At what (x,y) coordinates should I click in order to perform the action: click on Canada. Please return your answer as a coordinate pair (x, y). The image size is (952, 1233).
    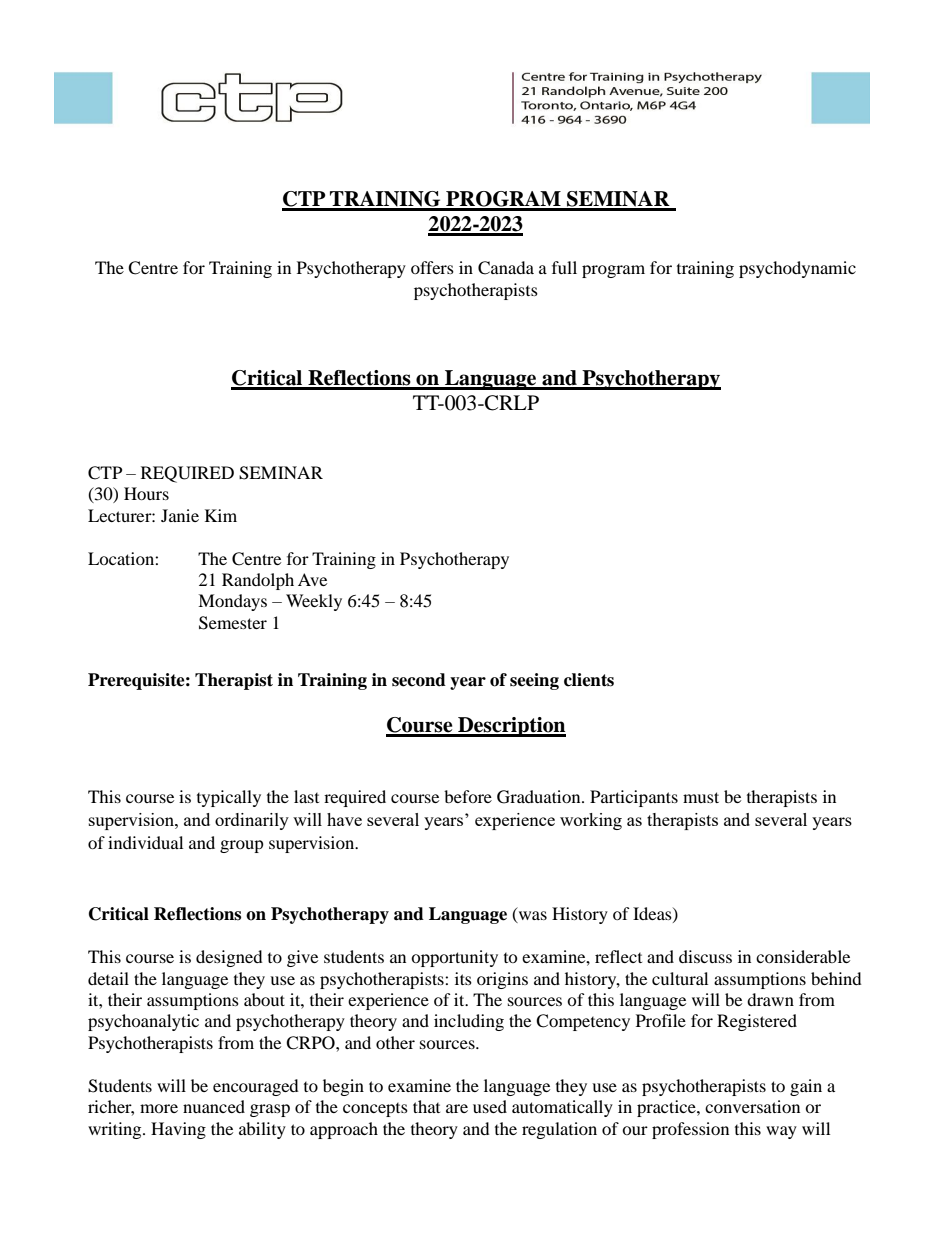
    Looking at the image, I should click on (506, 268).
